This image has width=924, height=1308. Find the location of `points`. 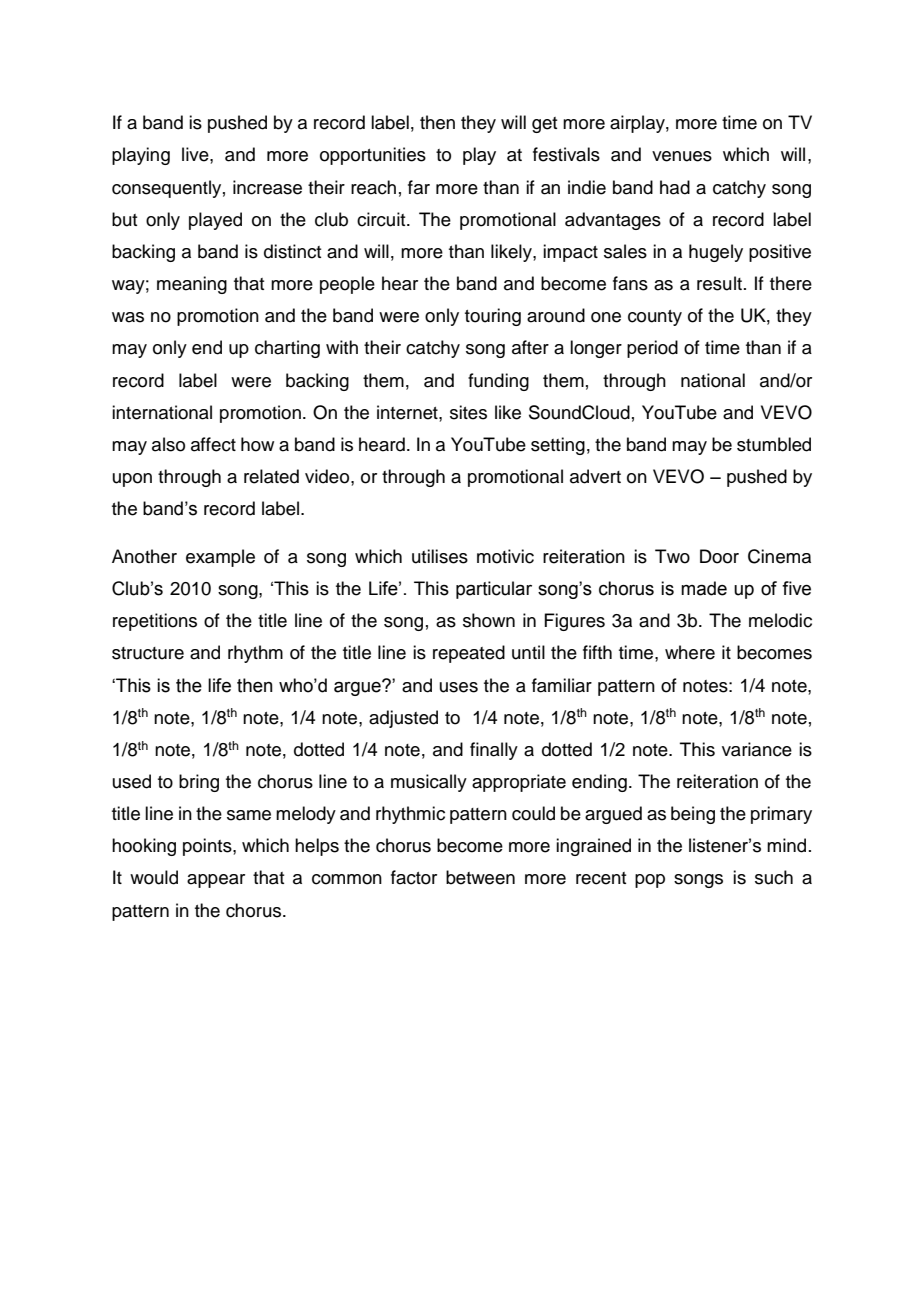

points is located at coordinates (208, 847).
